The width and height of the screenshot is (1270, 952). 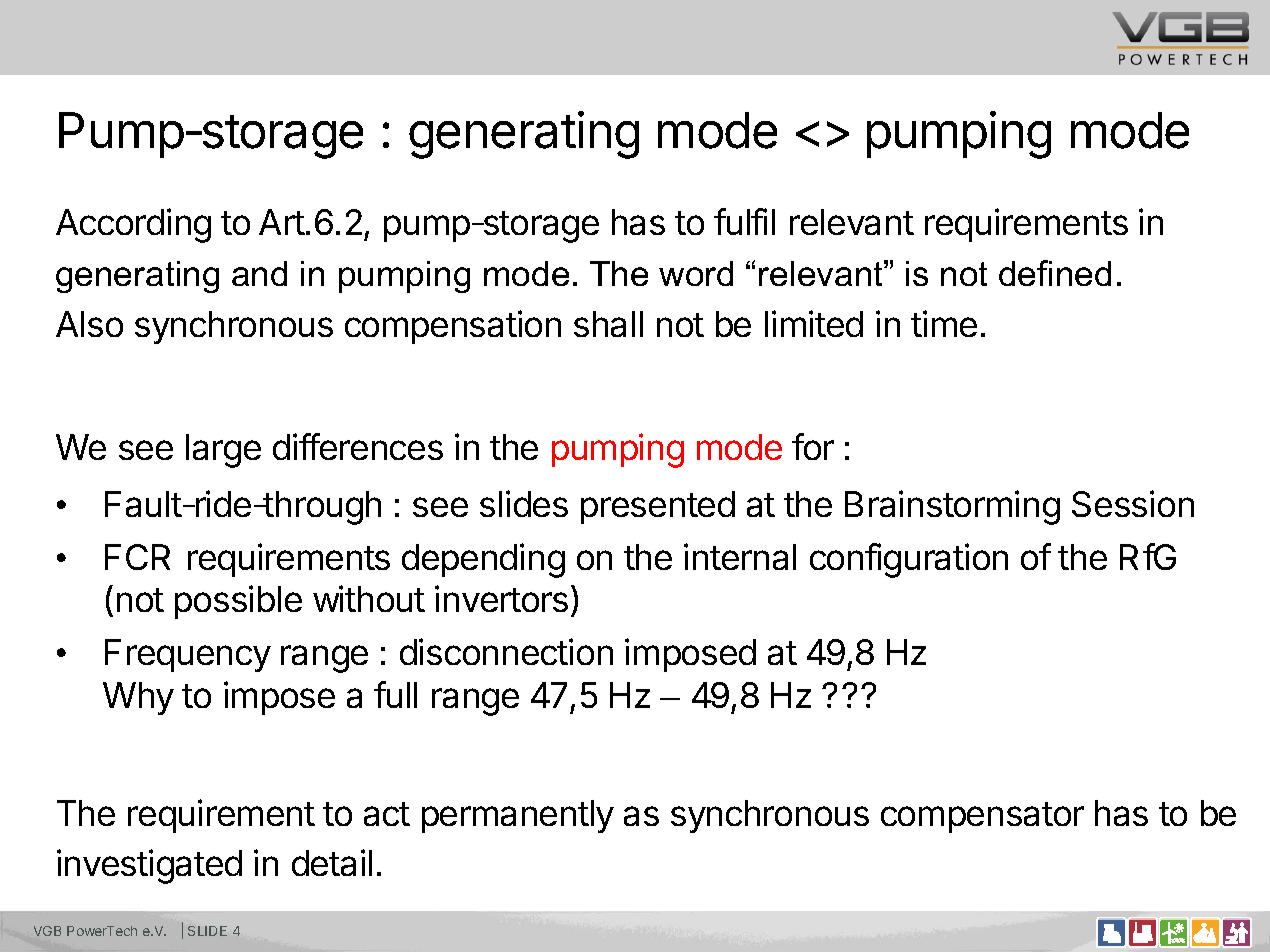 What do you see at coordinates (223, 451) in the screenshot?
I see `large` at bounding box center [223, 451].
